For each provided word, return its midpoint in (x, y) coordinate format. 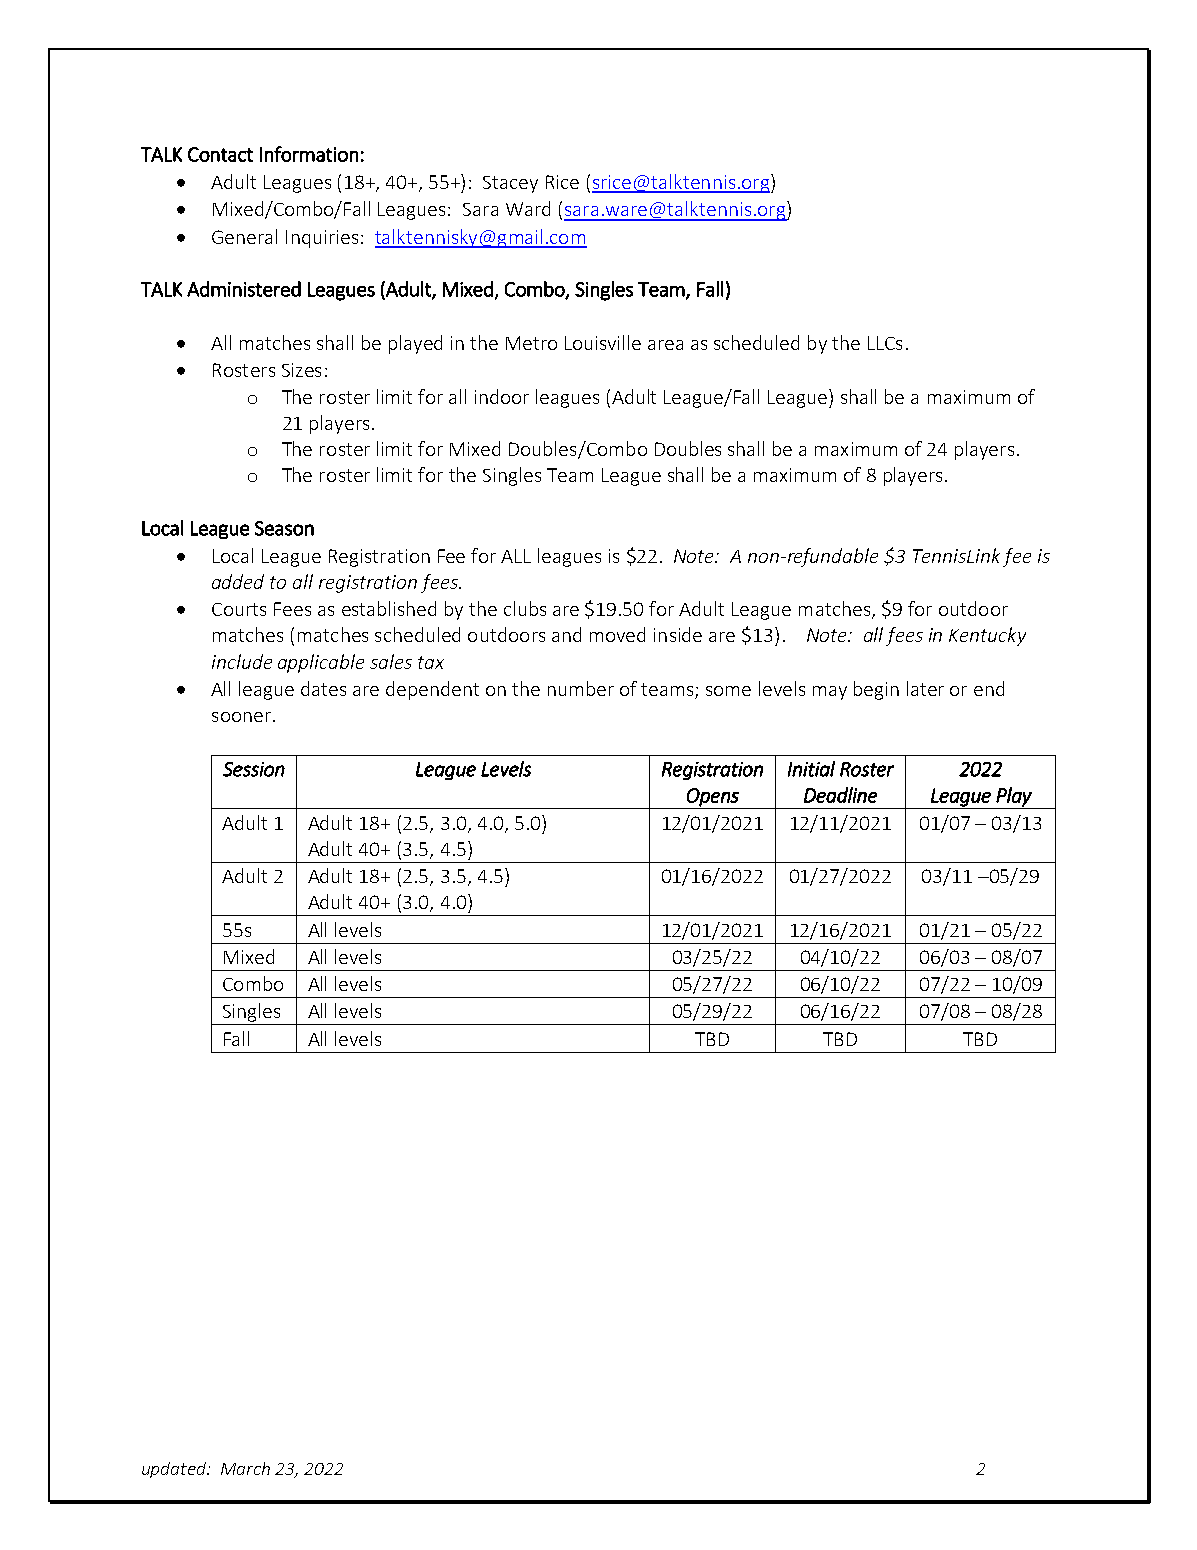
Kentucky (987, 636)
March (245, 1468)
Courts (239, 609)
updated (175, 1470)
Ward (528, 208)
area (665, 345)
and (566, 634)
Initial (811, 769)
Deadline (840, 795)
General (244, 236)
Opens (713, 798)
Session (254, 769)
